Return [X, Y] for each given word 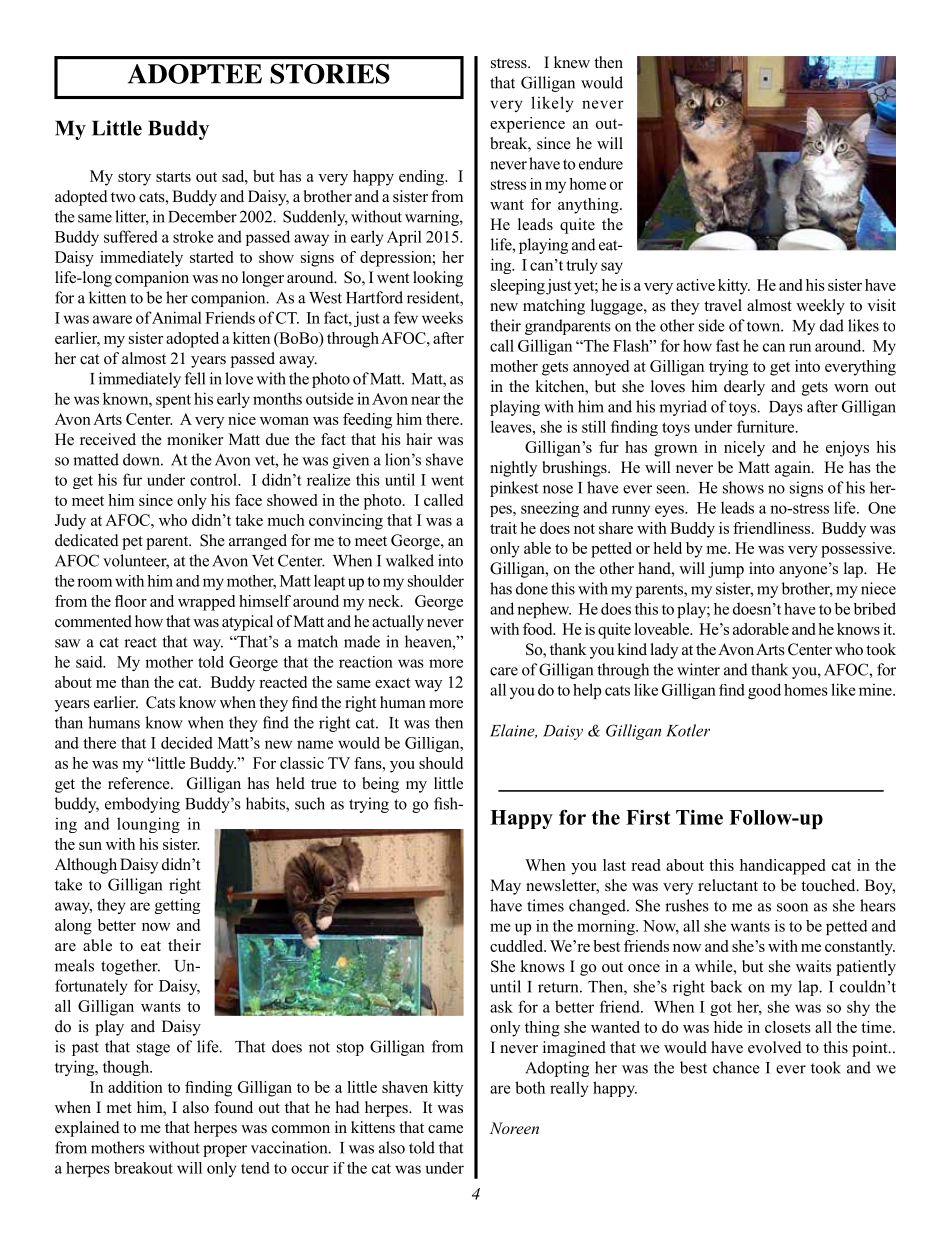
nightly [513, 469]
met [119, 1108]
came [445, 1129]
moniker [195, 439]
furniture [767, 426]
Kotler [688, 730]
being [380, 785]
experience [527, 125]
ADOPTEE [195, 74]
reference [140, 783]
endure [601, 163]
